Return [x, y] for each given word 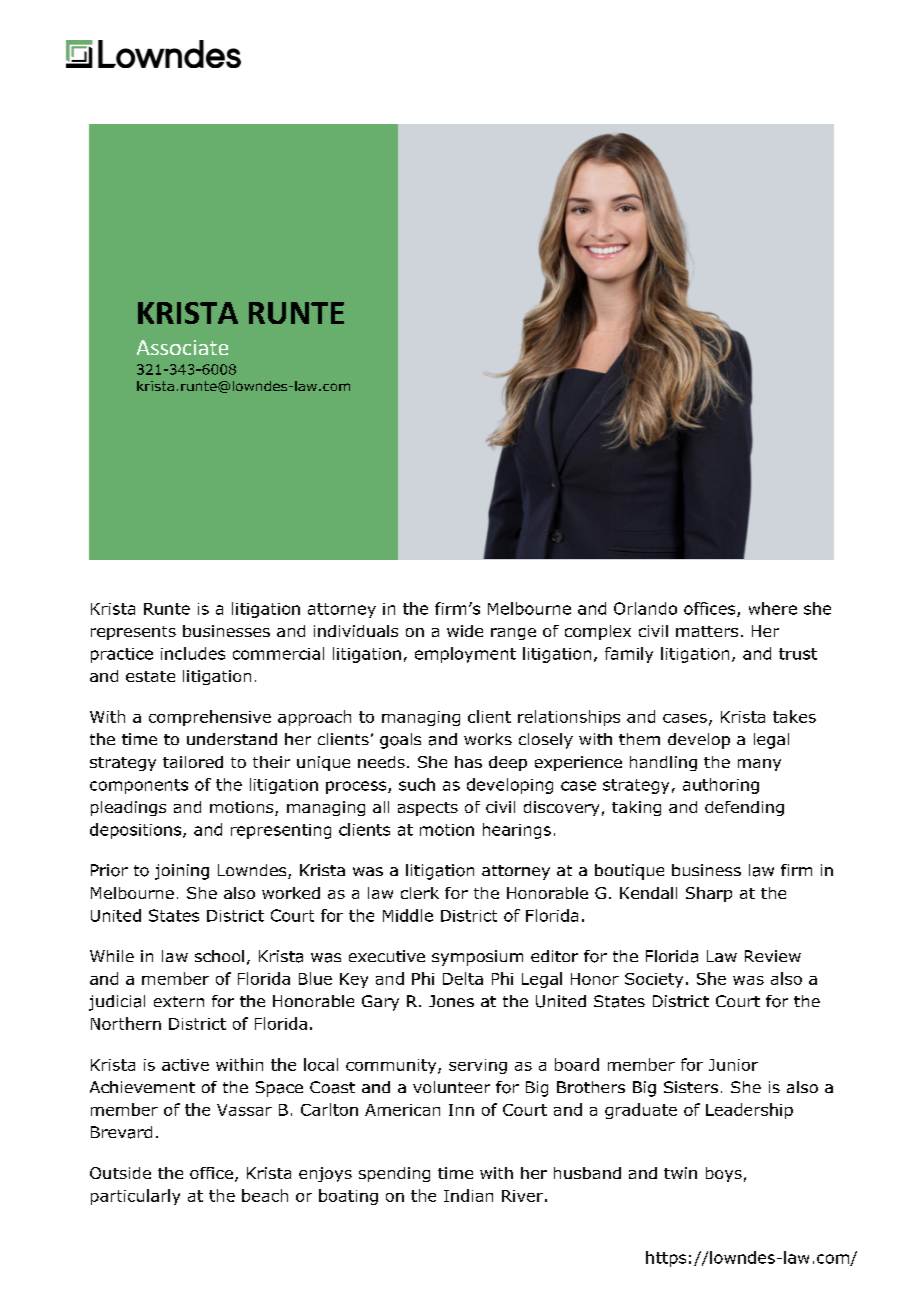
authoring [721, 786]
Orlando [645, 608]
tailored [193, 762]
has [468, 762]
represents [133, 633]
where [773, 608]
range [513, 634]
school [219, 956]
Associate [182, 347]
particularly [135, 1197]
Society [654, 980]
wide [465, 631]
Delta [463, 978]
